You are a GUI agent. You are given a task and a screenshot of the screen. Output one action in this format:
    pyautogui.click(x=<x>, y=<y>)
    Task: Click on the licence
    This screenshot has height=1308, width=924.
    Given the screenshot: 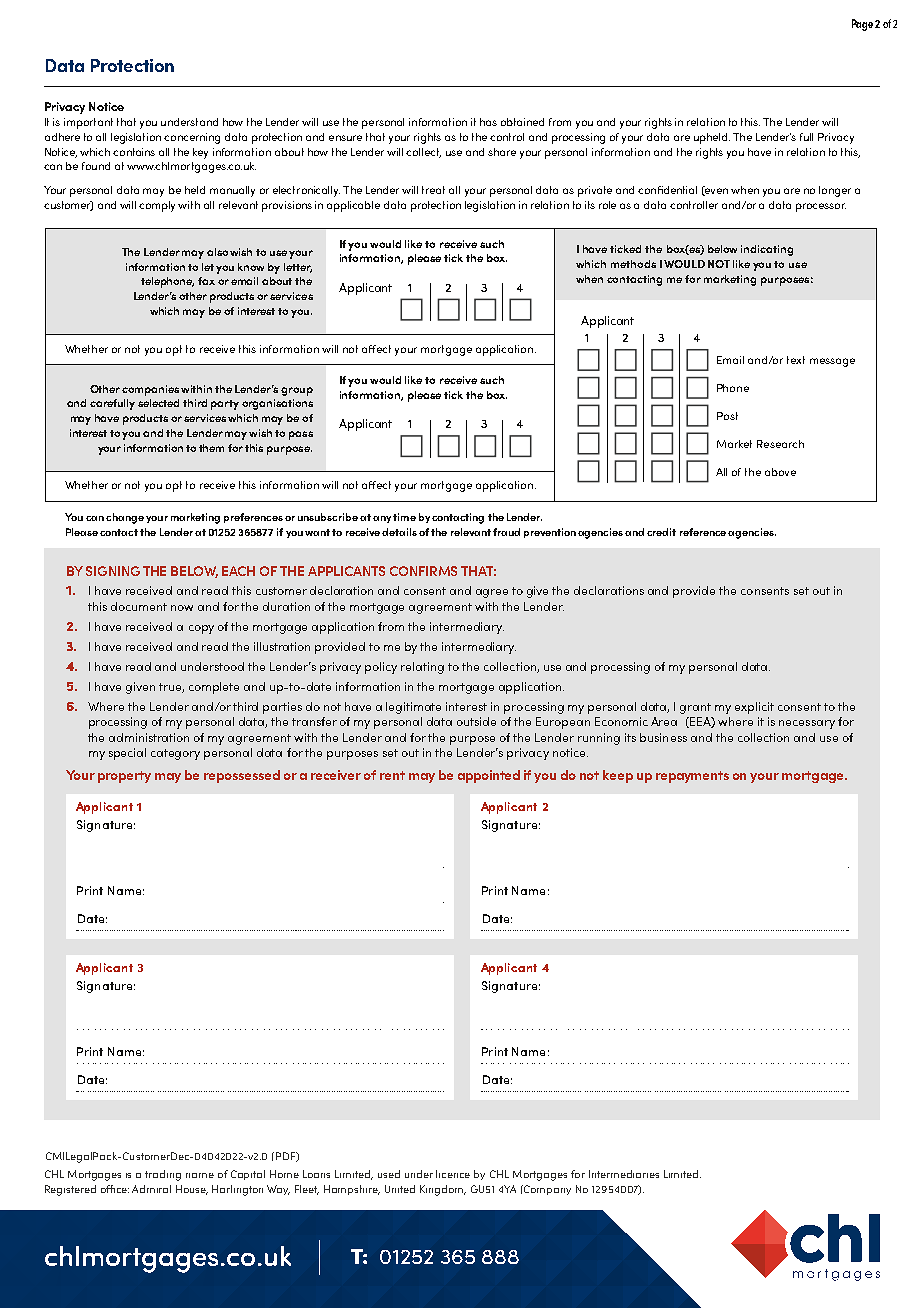 What is the action you would take?
    pyautogui.click(x=453, y=1174)
